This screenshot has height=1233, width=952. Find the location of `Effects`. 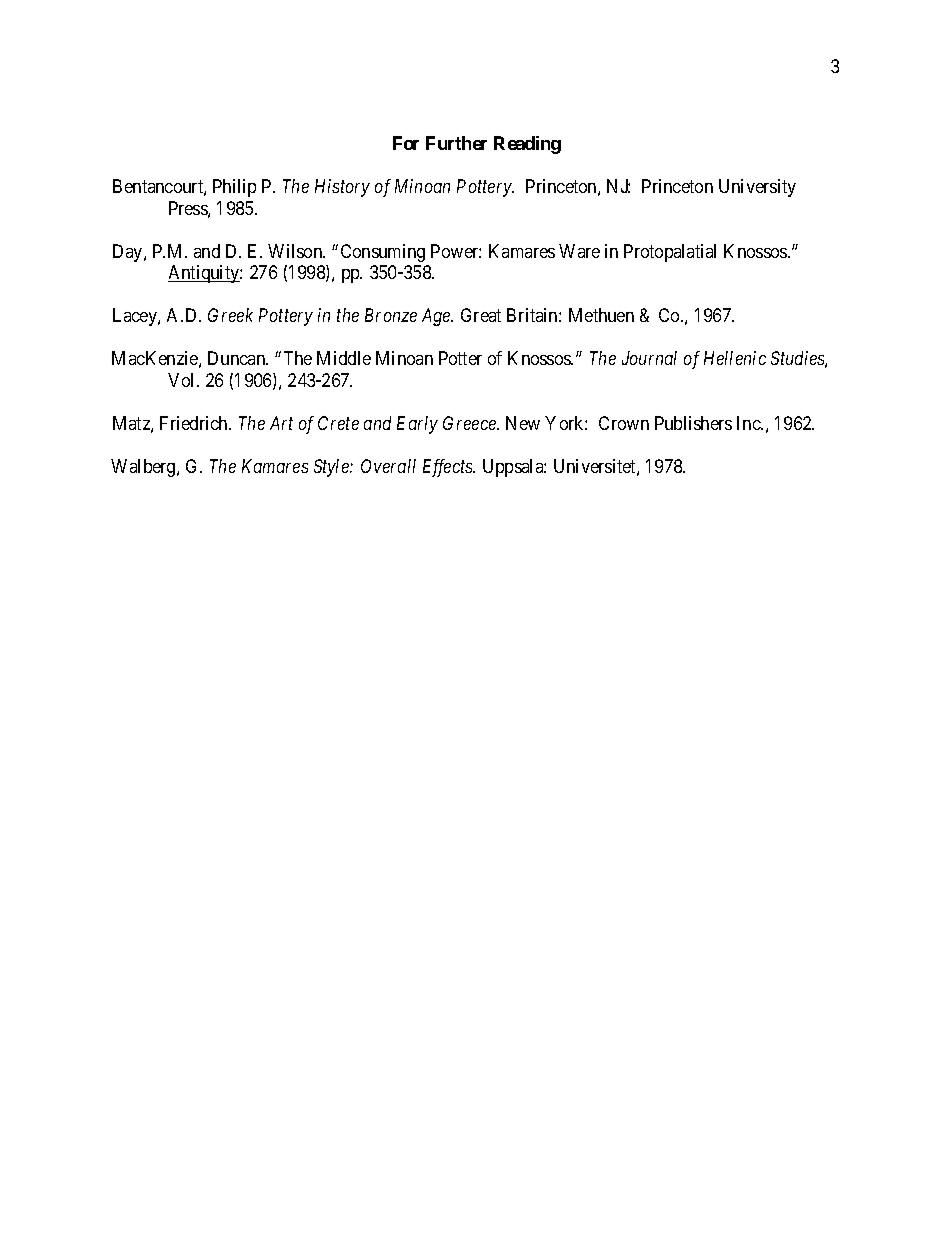

Effects is located at coordinates (449, 468).
